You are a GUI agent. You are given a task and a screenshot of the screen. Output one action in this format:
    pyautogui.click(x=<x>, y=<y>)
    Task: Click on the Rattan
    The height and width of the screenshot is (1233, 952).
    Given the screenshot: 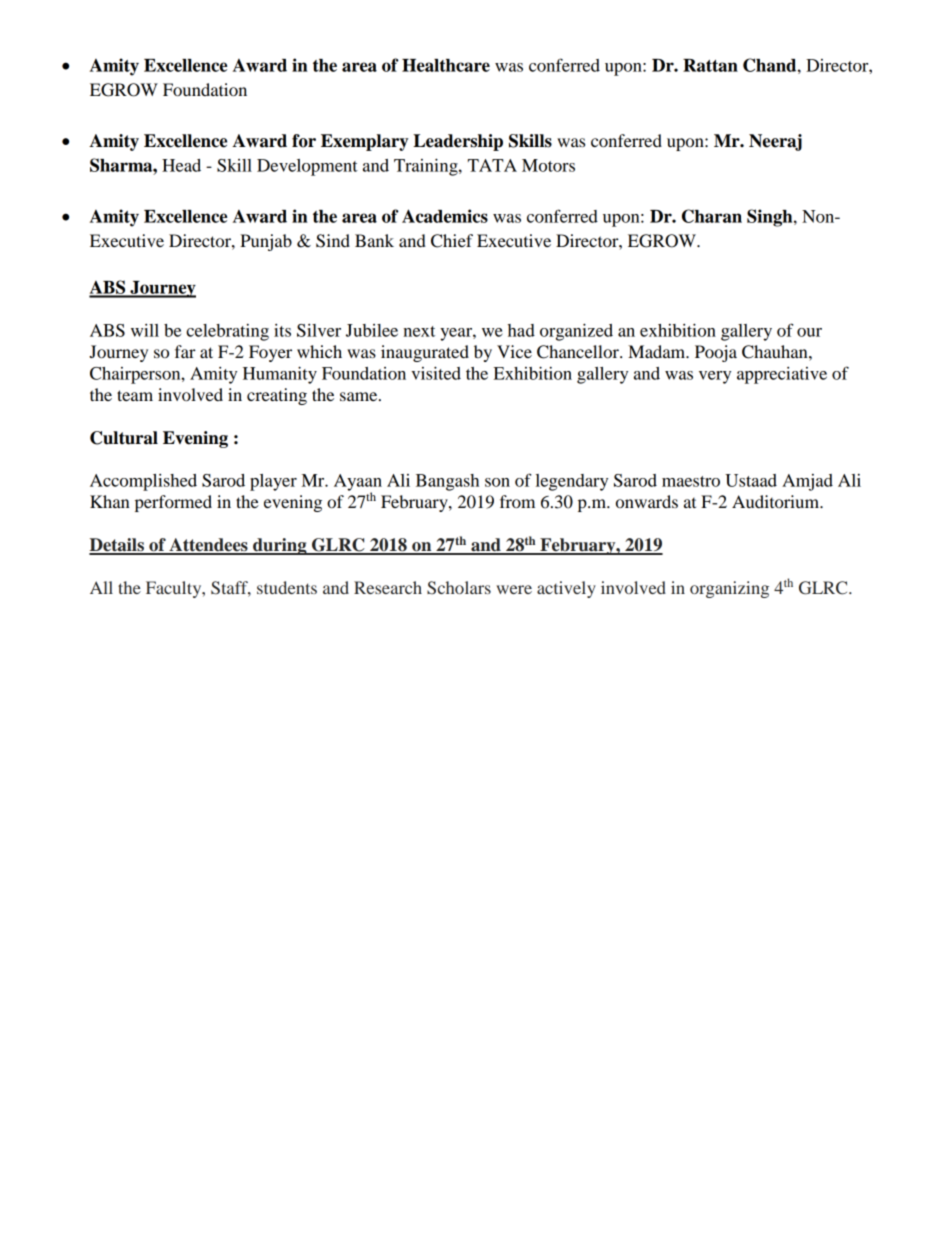 What is the action you would take?
    pyautogui.click(x=710, y=65)
